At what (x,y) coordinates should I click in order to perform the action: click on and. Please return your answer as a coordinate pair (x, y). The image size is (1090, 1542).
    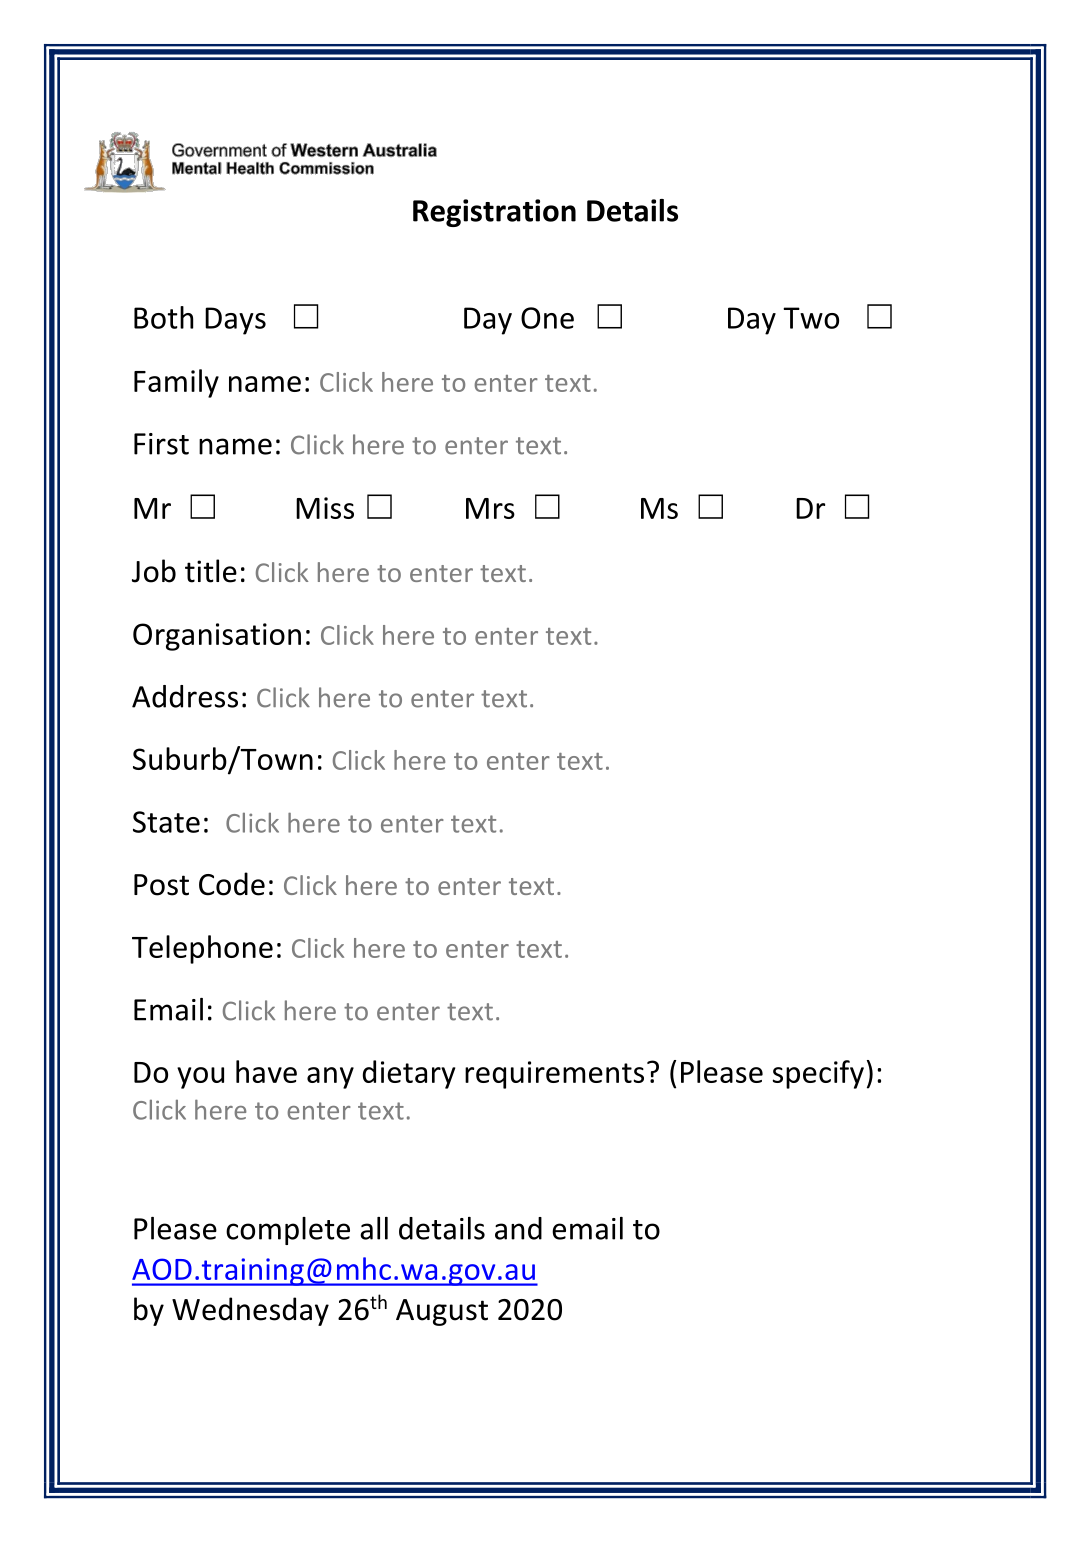
    Looking at the image, I should click on (518, 1228).
